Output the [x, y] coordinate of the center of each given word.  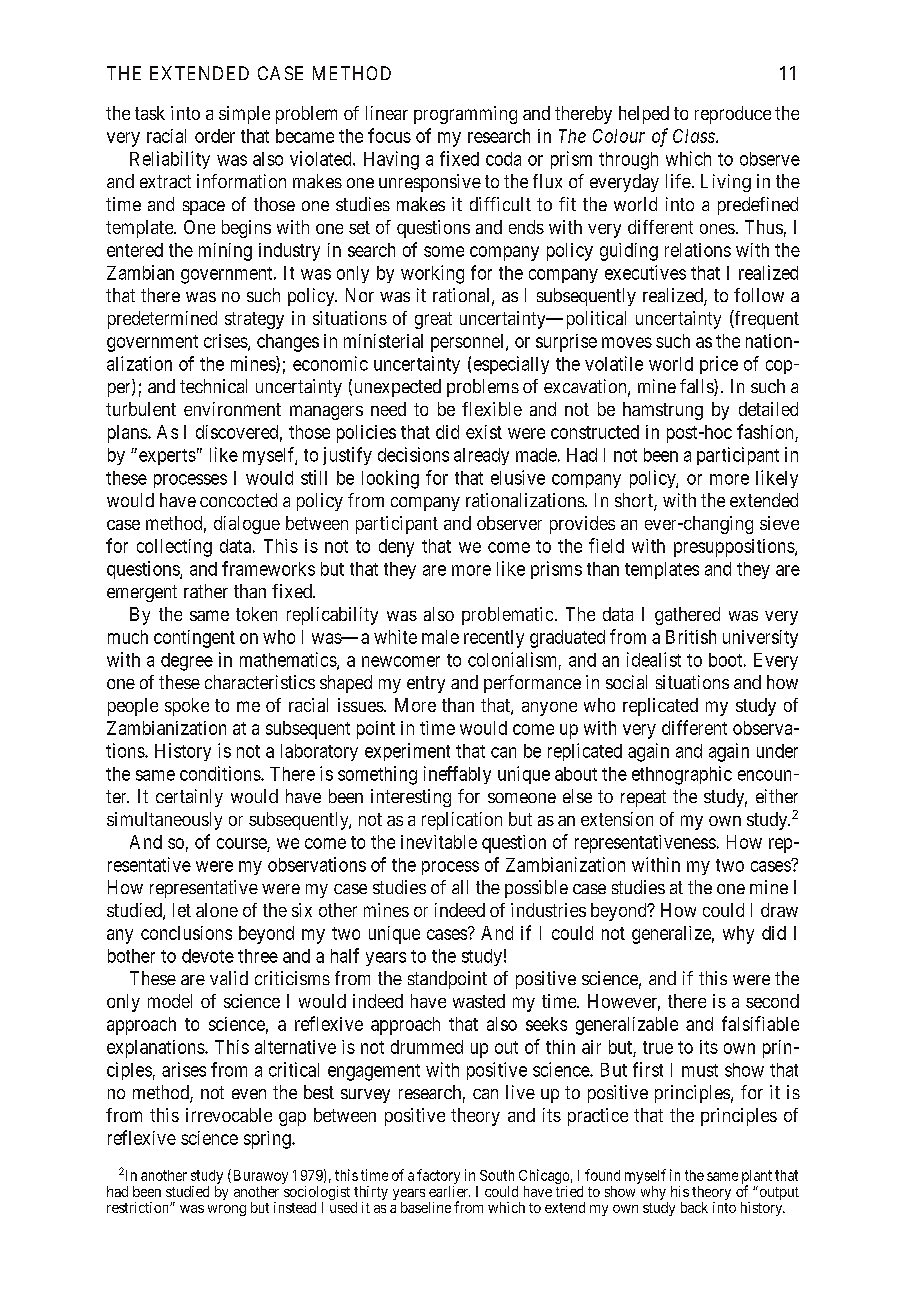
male [440, 637]
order [215, 136]
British [691, 637]
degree [187, 662]
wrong [227, 1210]
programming [465, 115]
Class [695, 136]
